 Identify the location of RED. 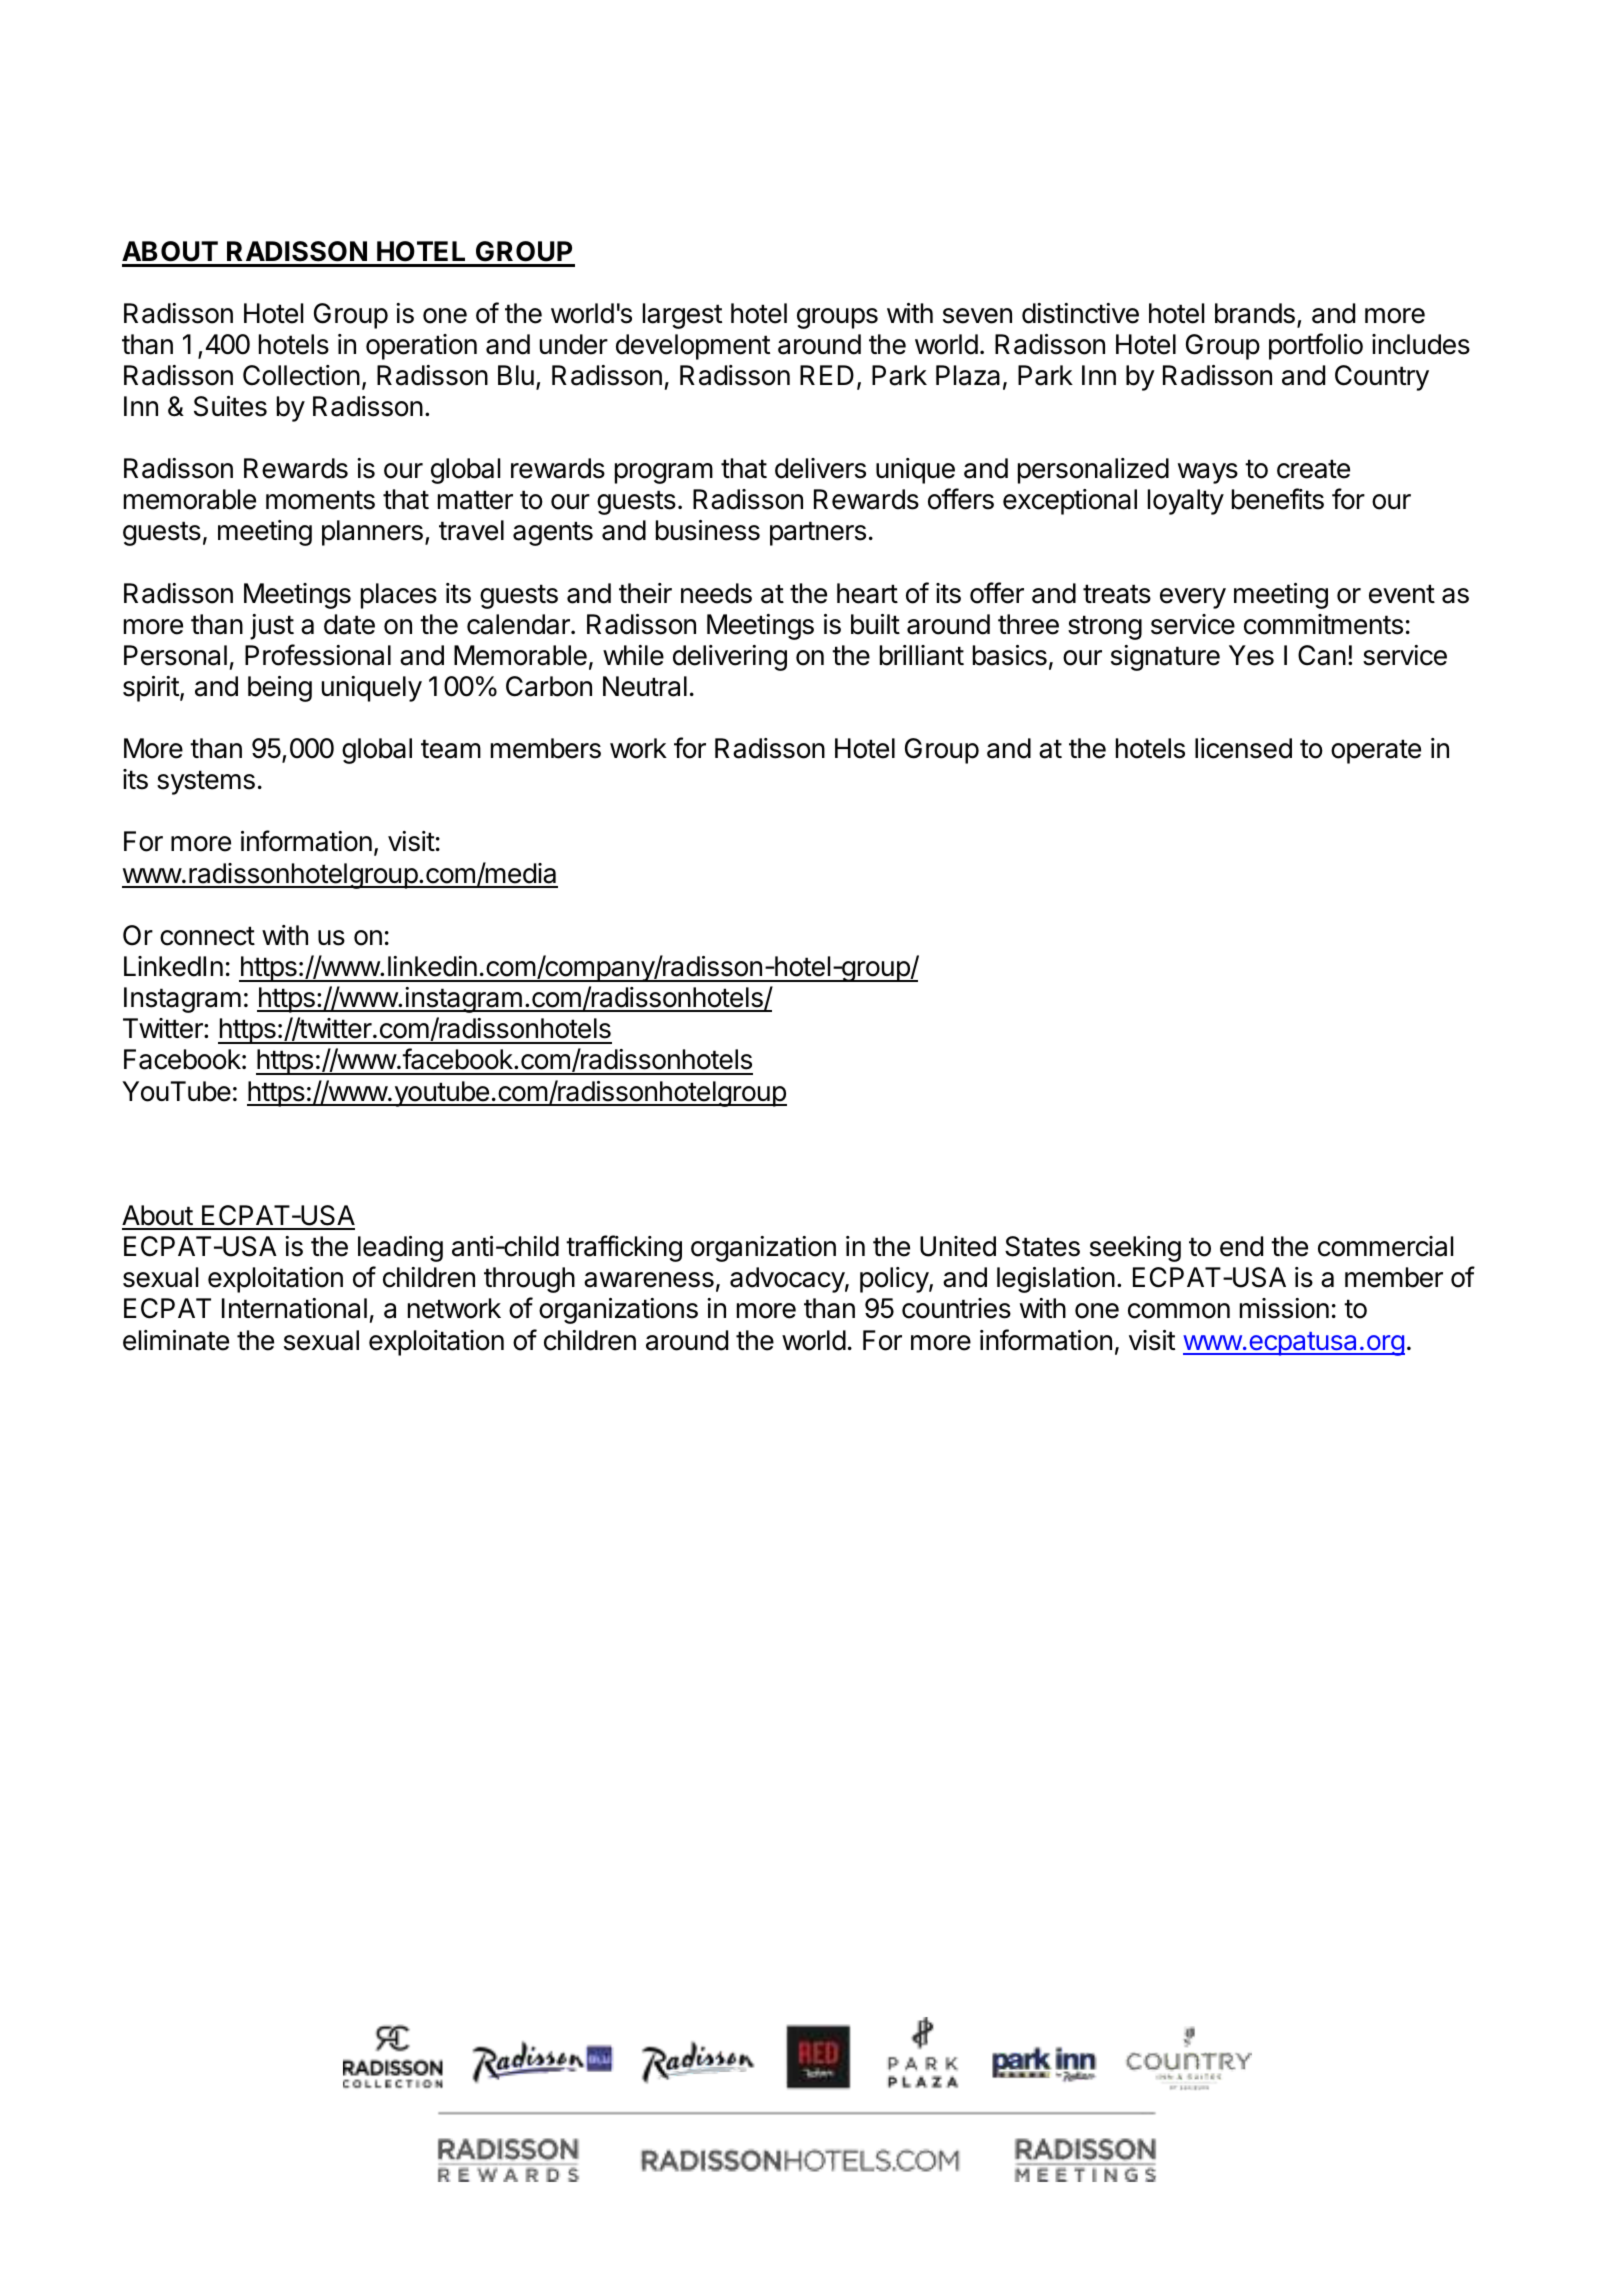
(827, 375).
